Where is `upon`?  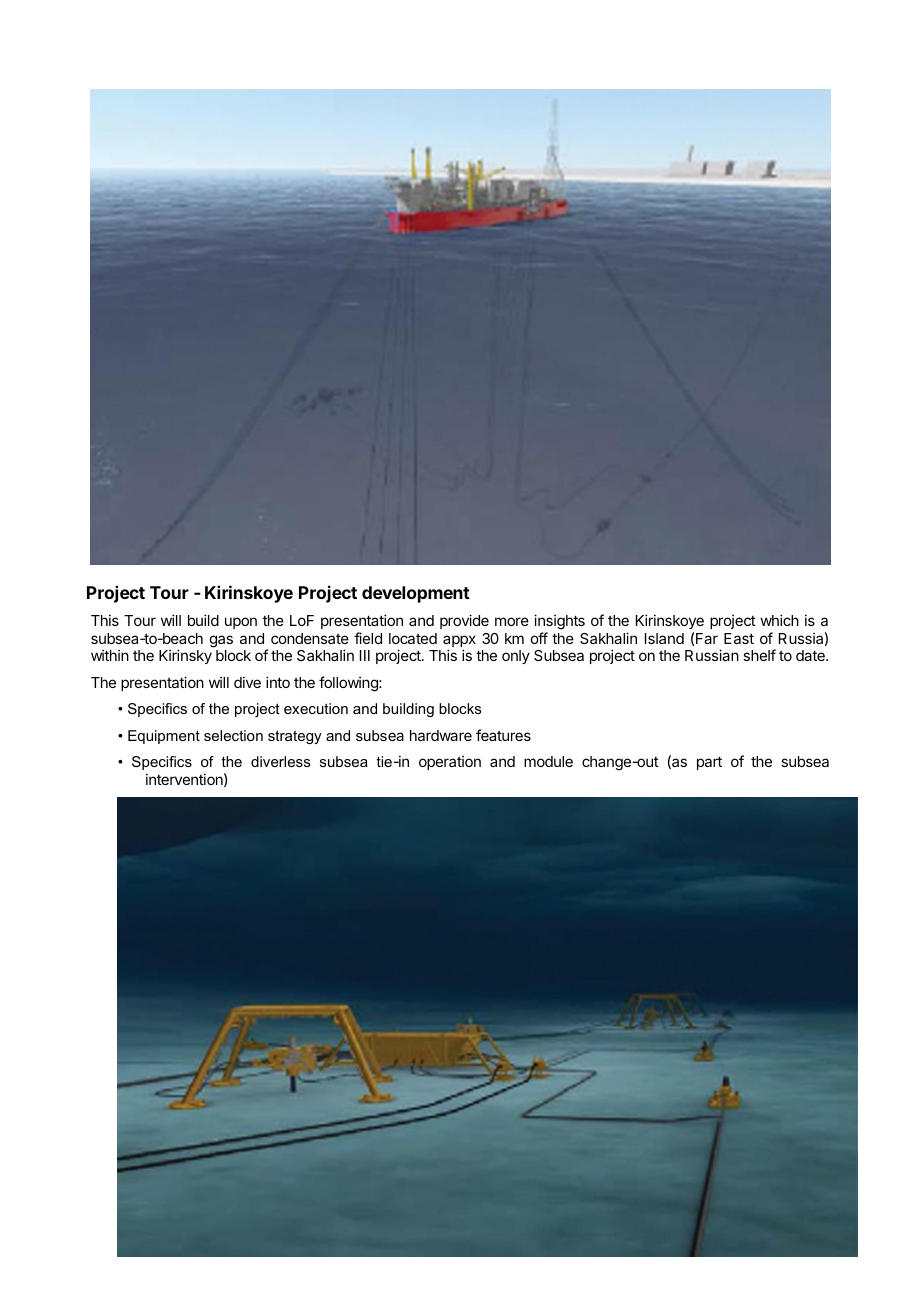 upon is located at coordinates (241, 623).
